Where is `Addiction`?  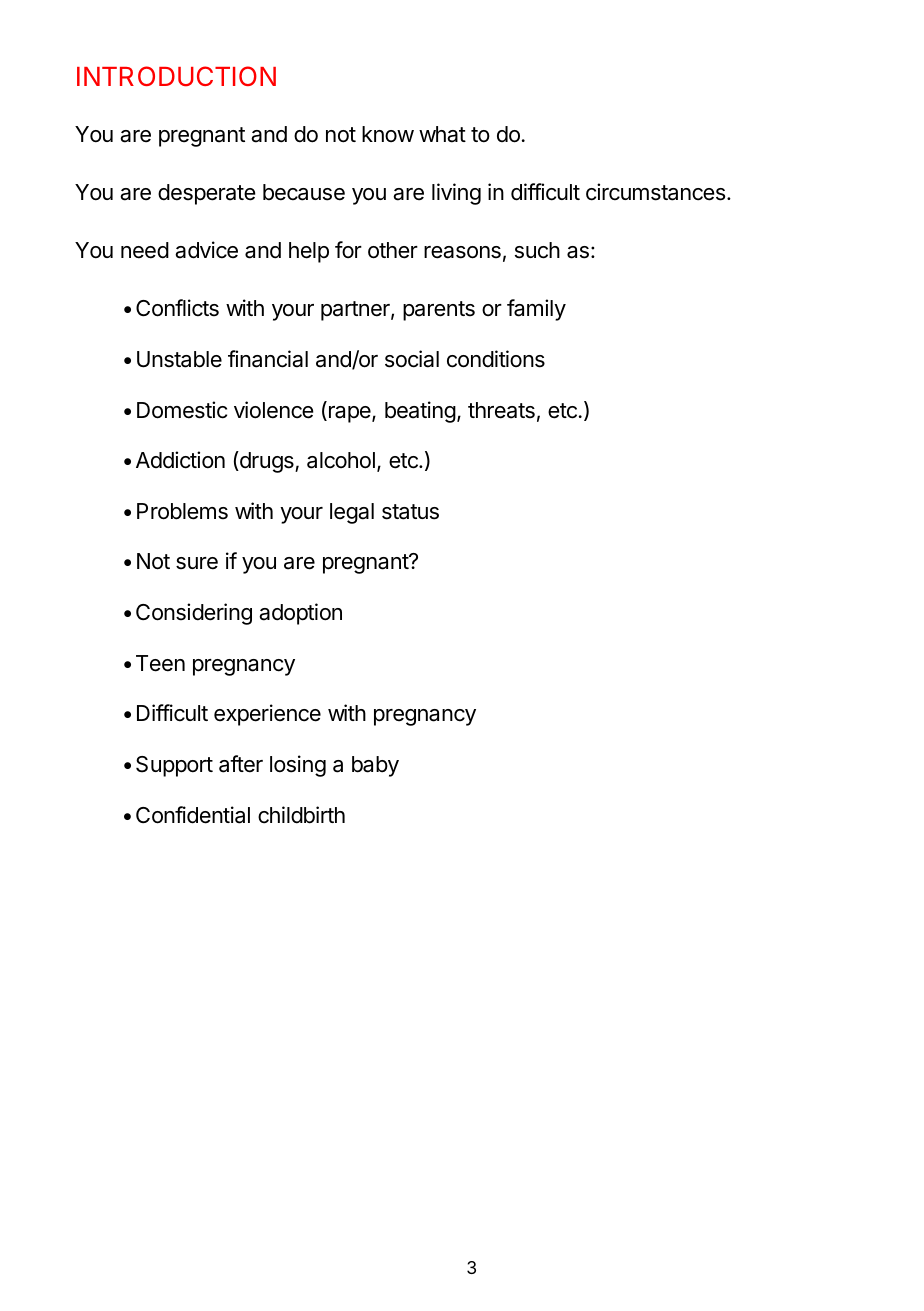 Addiction is located at coordinates (180, 460).
